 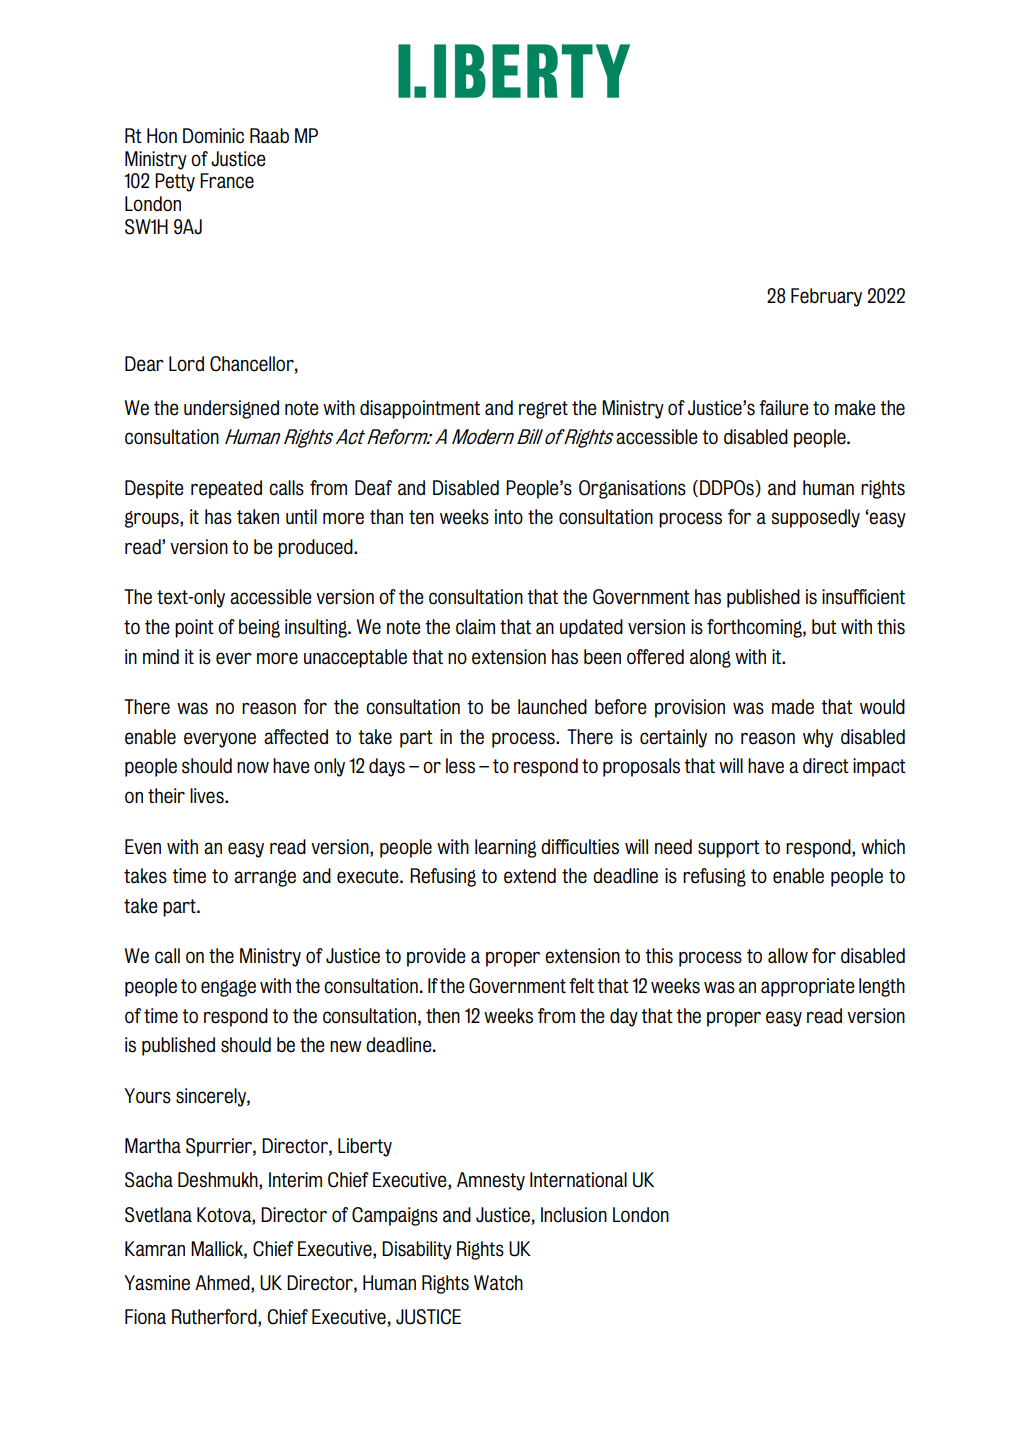 I want to click on launched, so click(x=552, y=707).
